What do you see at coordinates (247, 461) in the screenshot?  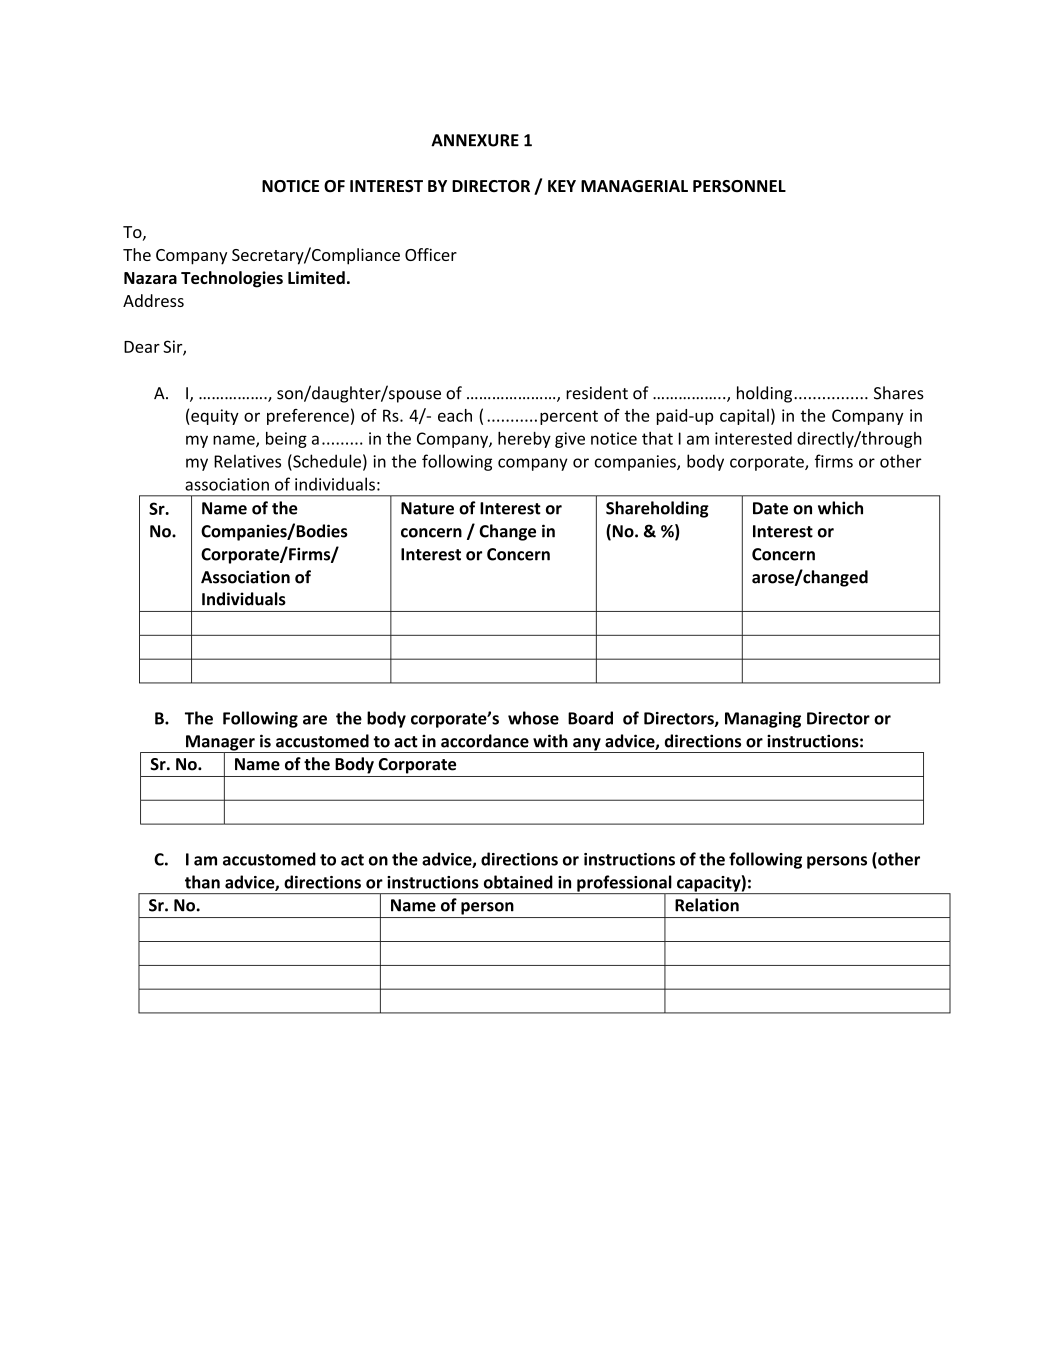 I see `Relatives` at bounding box center [247, 461].
